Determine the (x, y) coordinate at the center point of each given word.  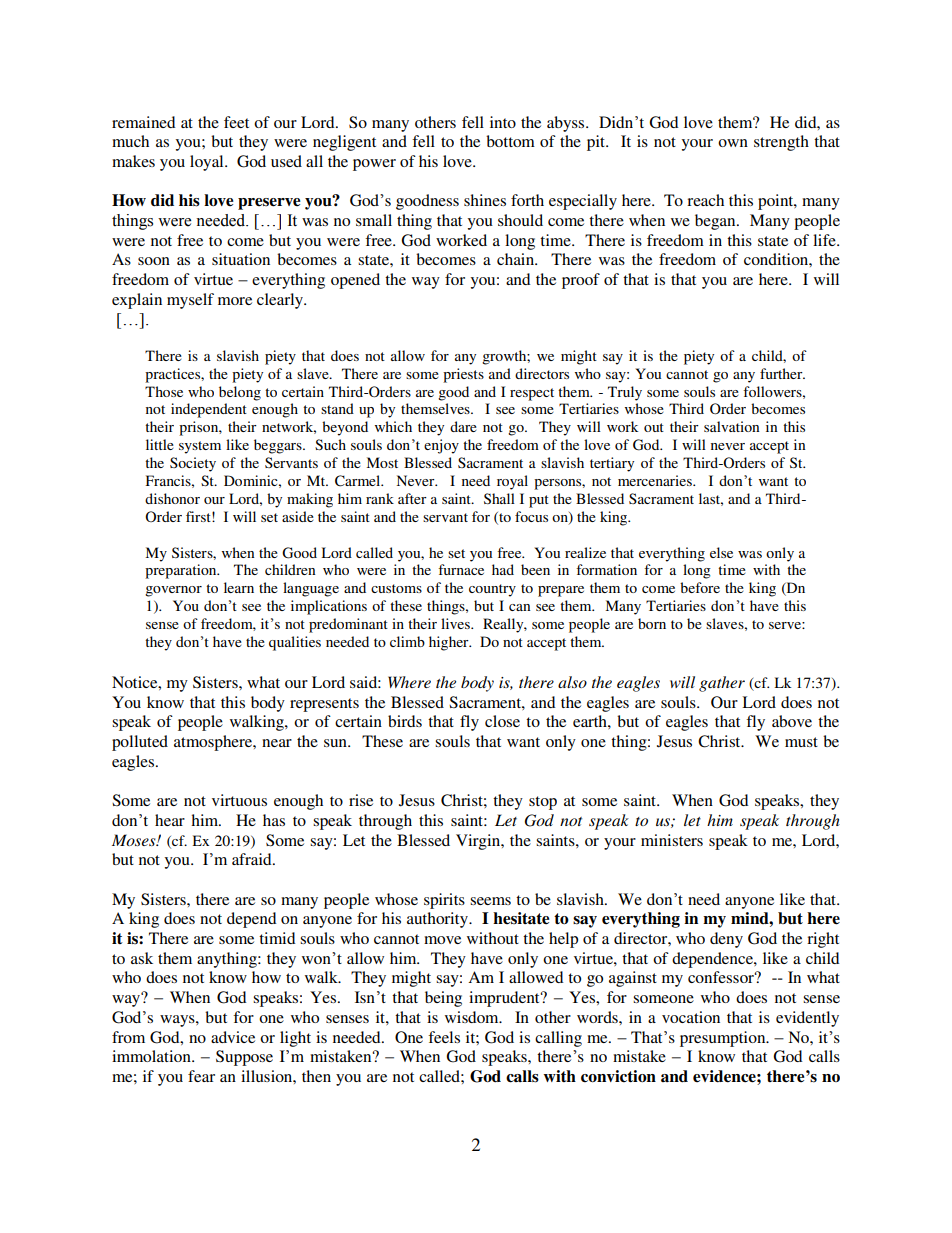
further (782, 373)
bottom (510, 141)
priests (463, 375)
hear (170, 820)
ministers (672, 840)
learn (239, 587)
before (700, 587)
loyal (208, 163)
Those (164, 391)
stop (543, 803)
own (733, 143)
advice (233, 1037)
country (492, 590)
